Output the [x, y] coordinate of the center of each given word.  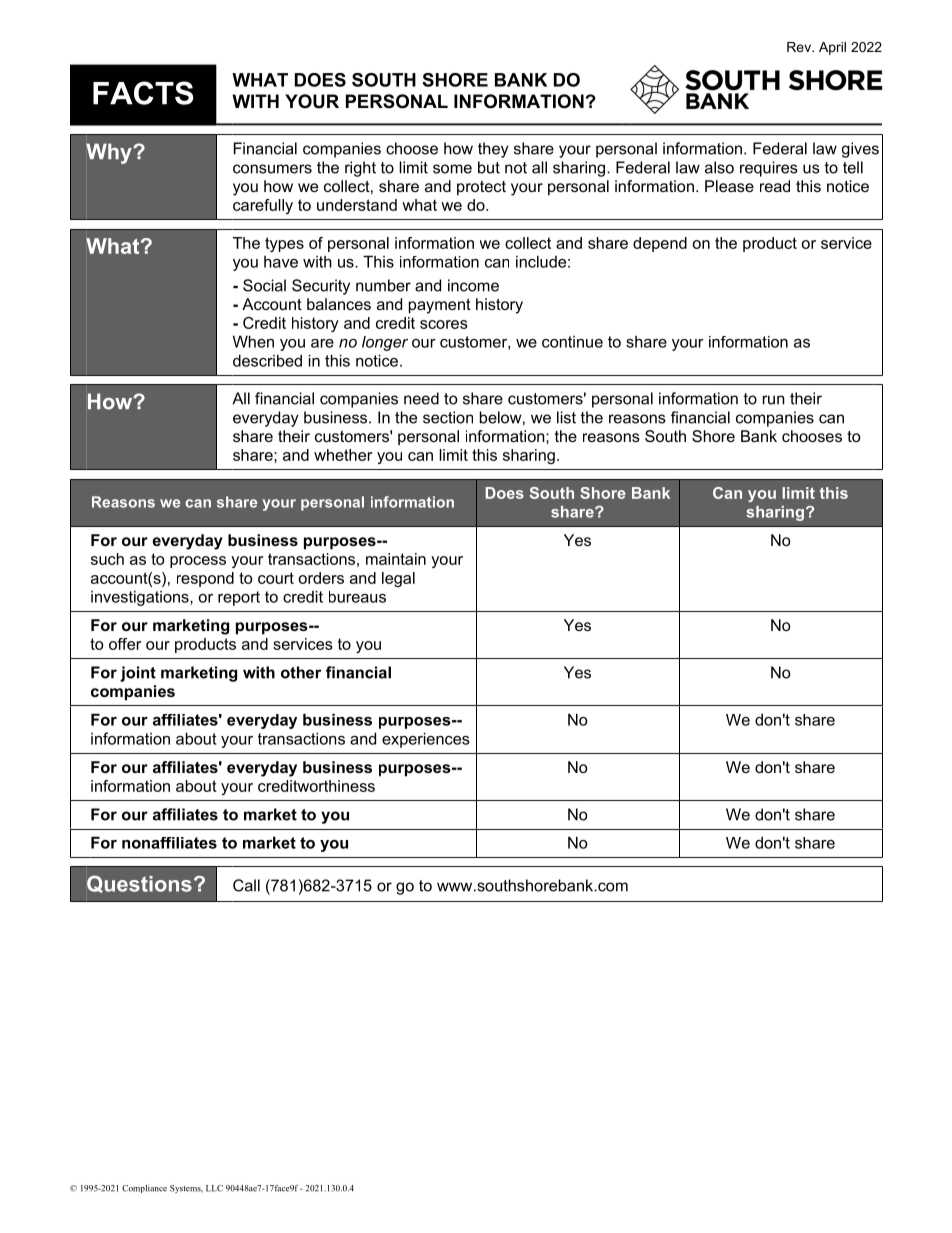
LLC [214, 1188]
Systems [186, 1189]
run [774, 400]
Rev [800, 47]
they [493, 150]
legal [398, 579]
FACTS [143, 93]
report [239, 598]
